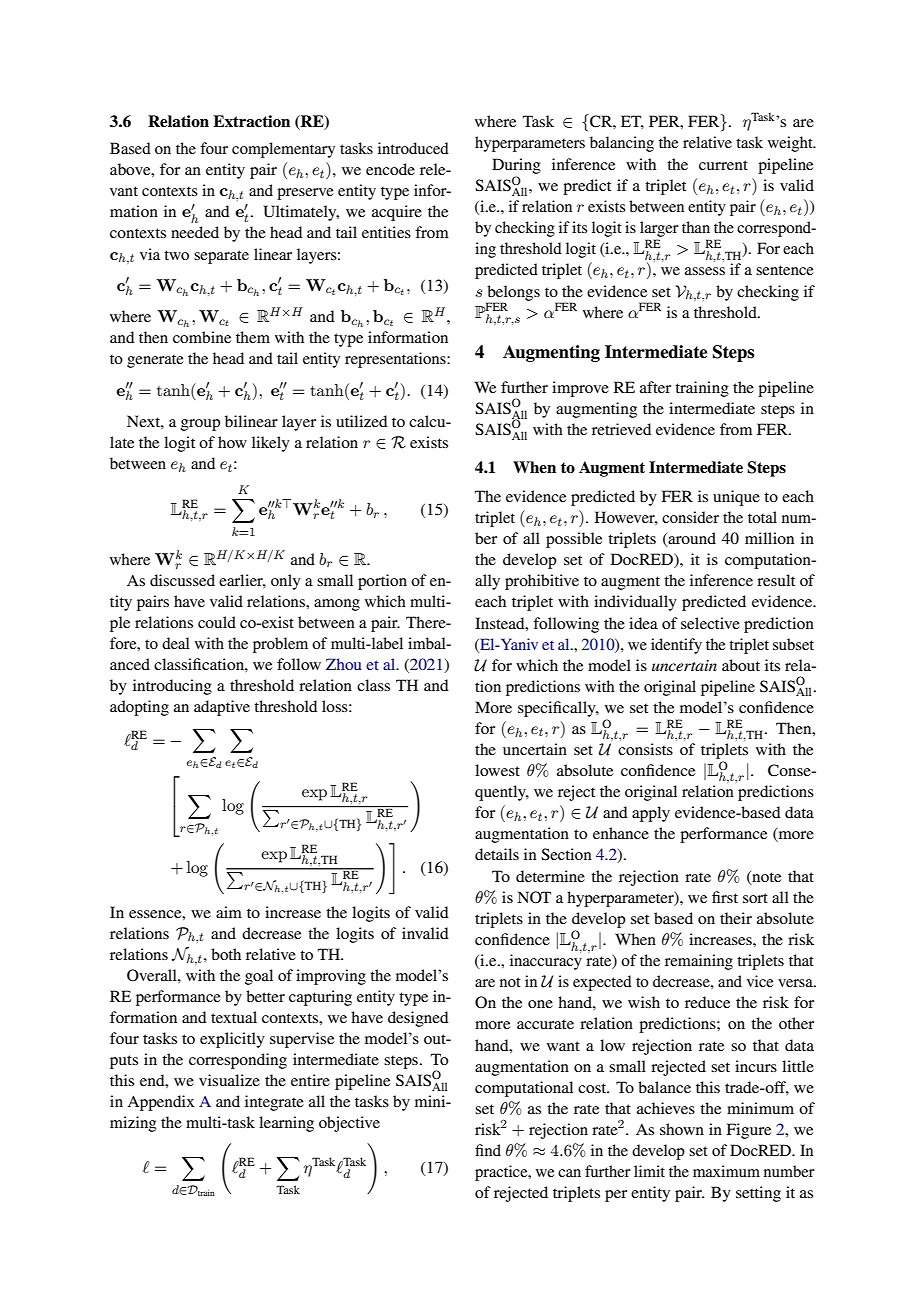 This image has height=1308, width=924. What do you see at coordinates (226, 954) in the image?
I see `both` at bounding box center [226, 954].
